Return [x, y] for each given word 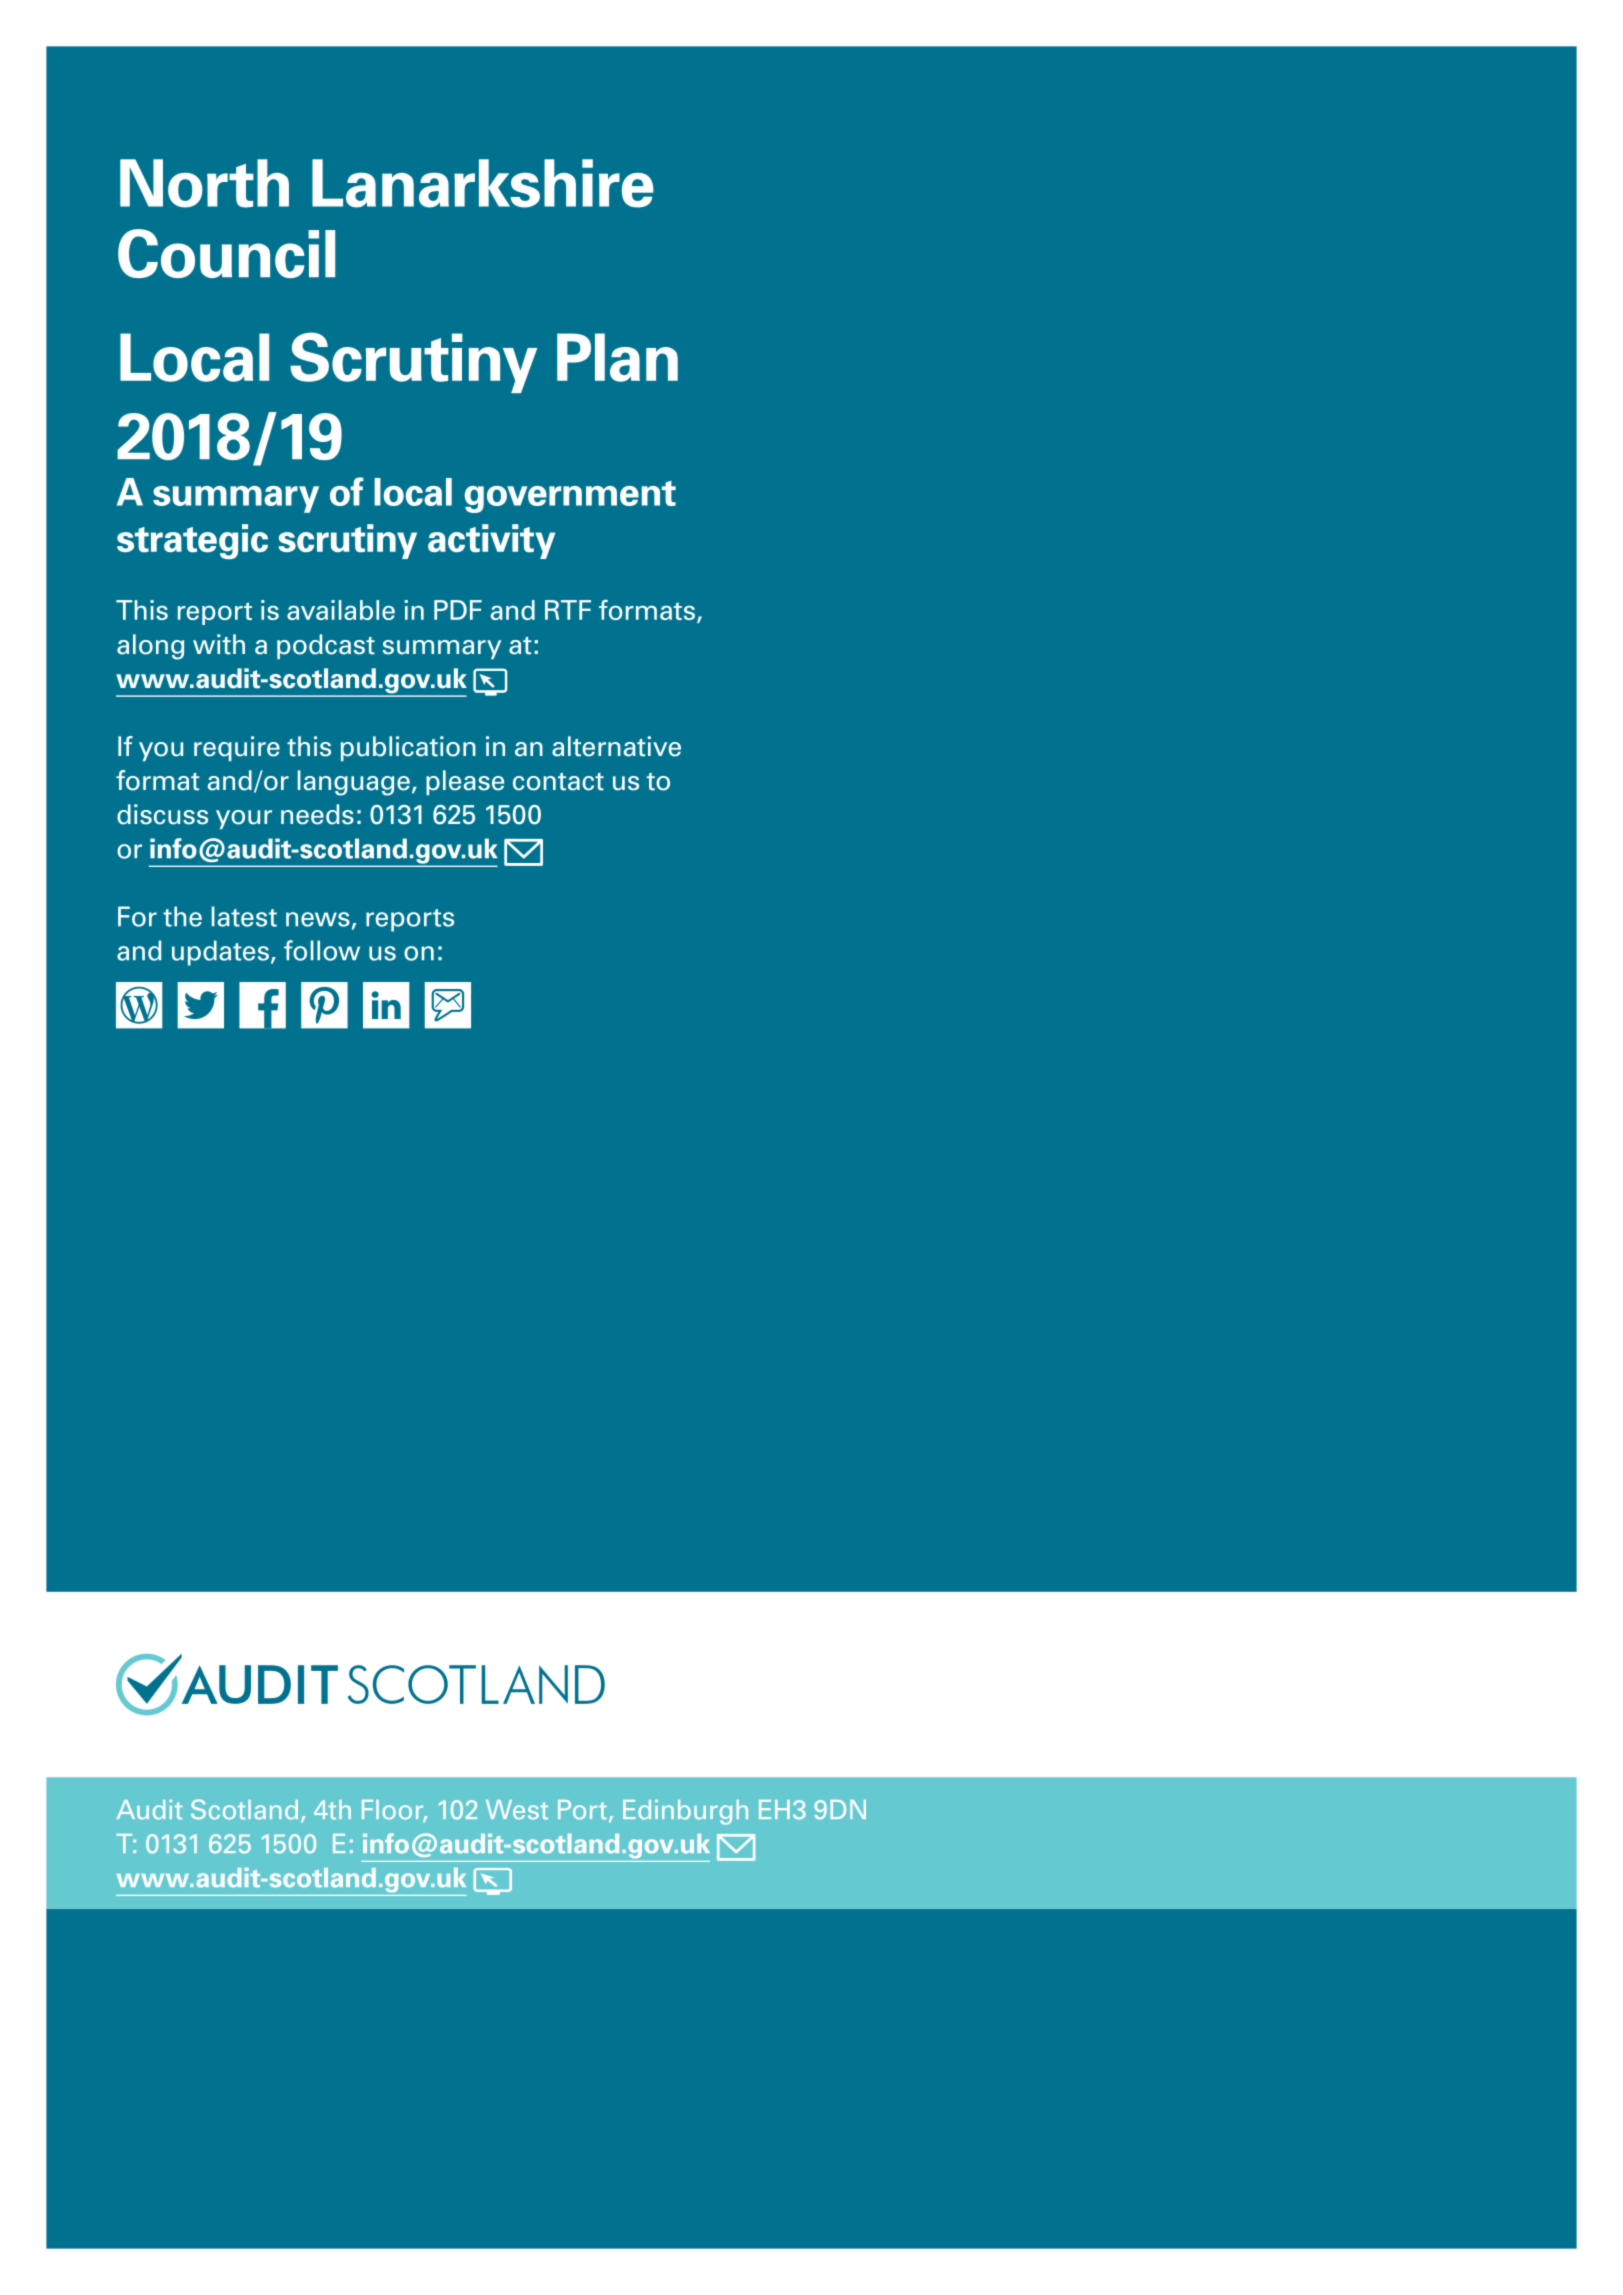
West [517, 1810]
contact [558, 782]
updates [220, 953]
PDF [458, 610]
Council [226, 253]
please [465, 782]
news [318, 919]
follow [322, 950]
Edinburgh [685, 1812]
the [182, 916]
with [219, 644]
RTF [568, 610]
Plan [617, 357]
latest [244, 916]
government [570, 497]
